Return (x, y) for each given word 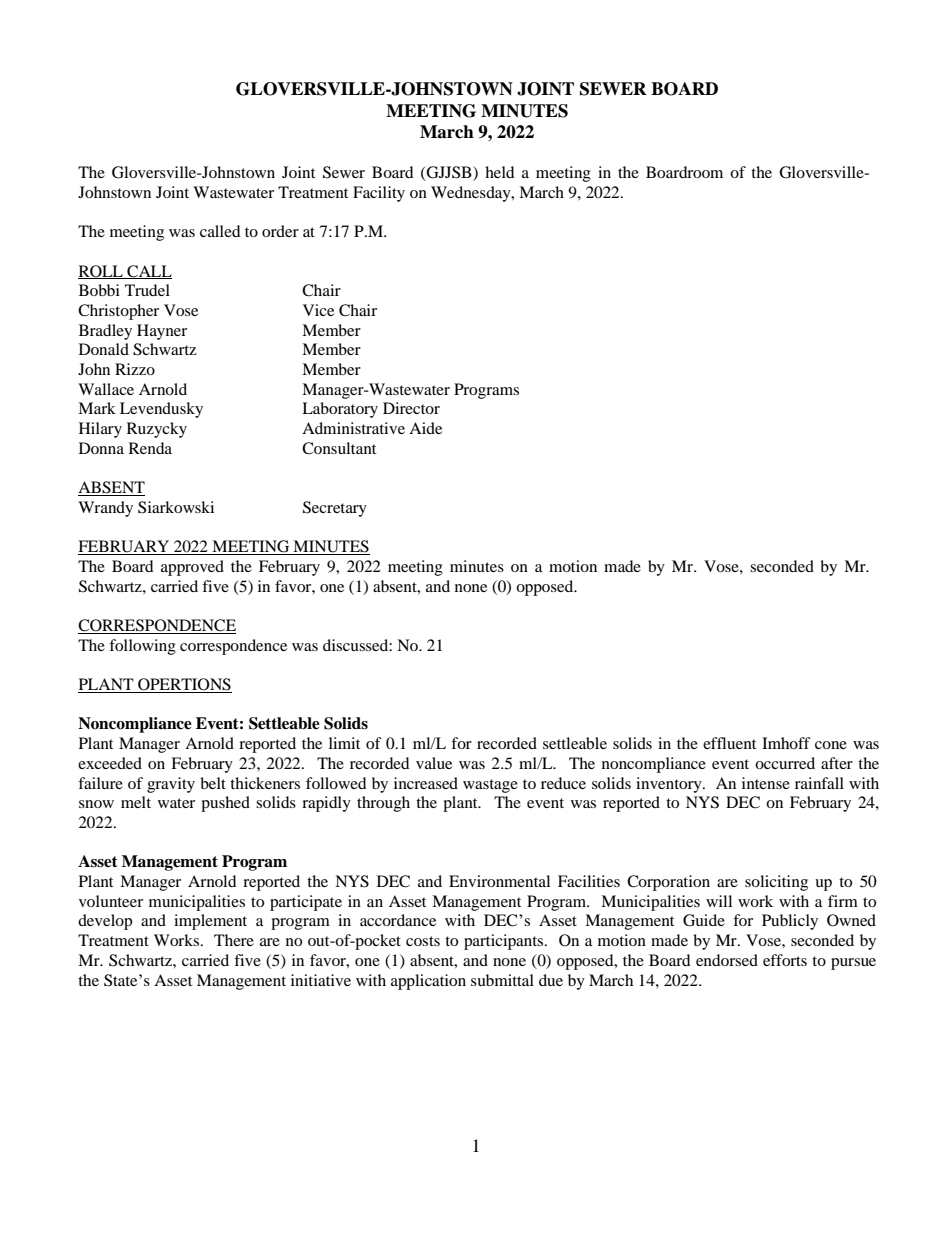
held (500, 172)
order (280, 231)
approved (192, 568)
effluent (729, 743)
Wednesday (472, 194)
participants (505, 942)
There (234, 940)
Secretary (335, 509)
